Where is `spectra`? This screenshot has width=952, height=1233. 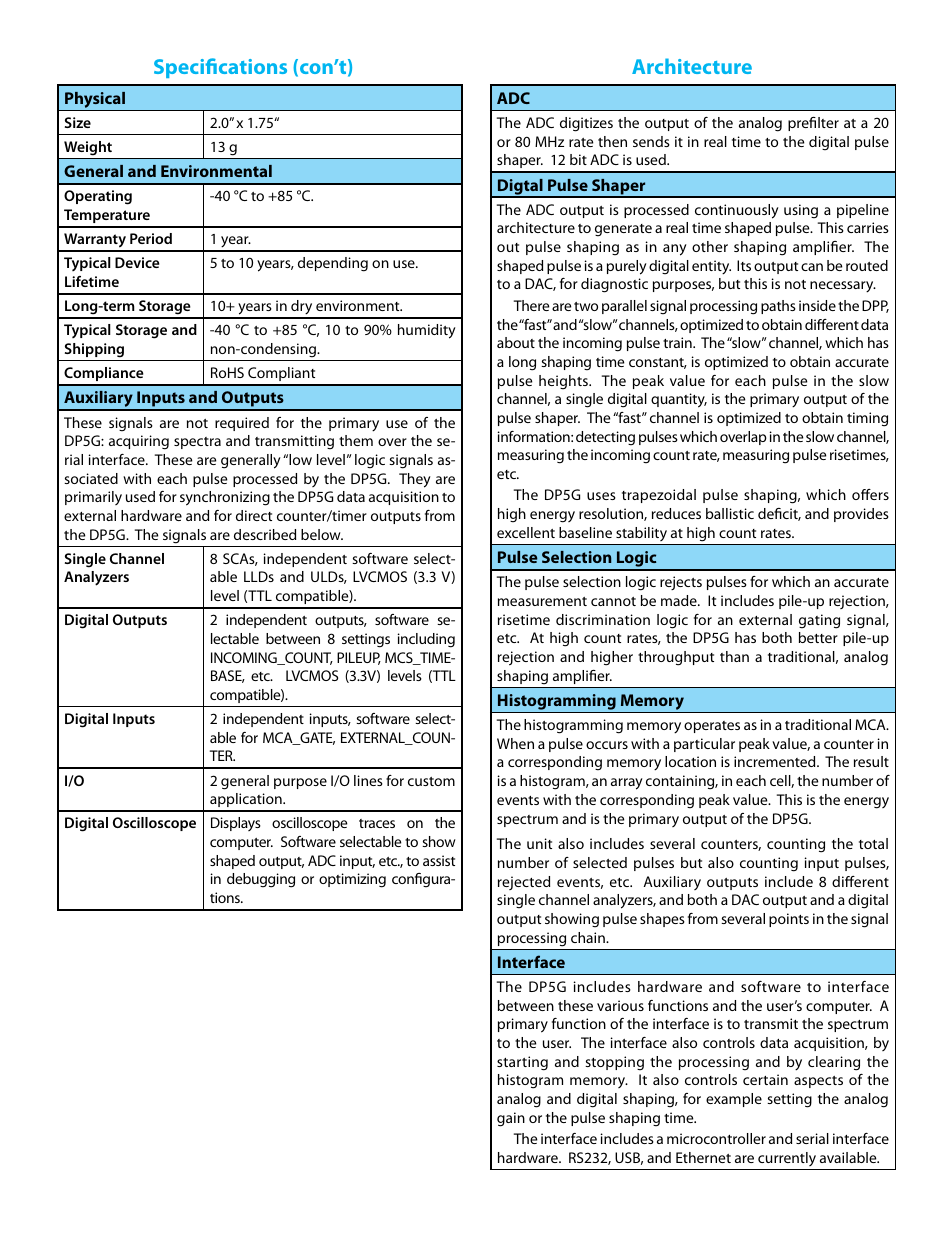
spectra is located at coordinates (197, 443).
